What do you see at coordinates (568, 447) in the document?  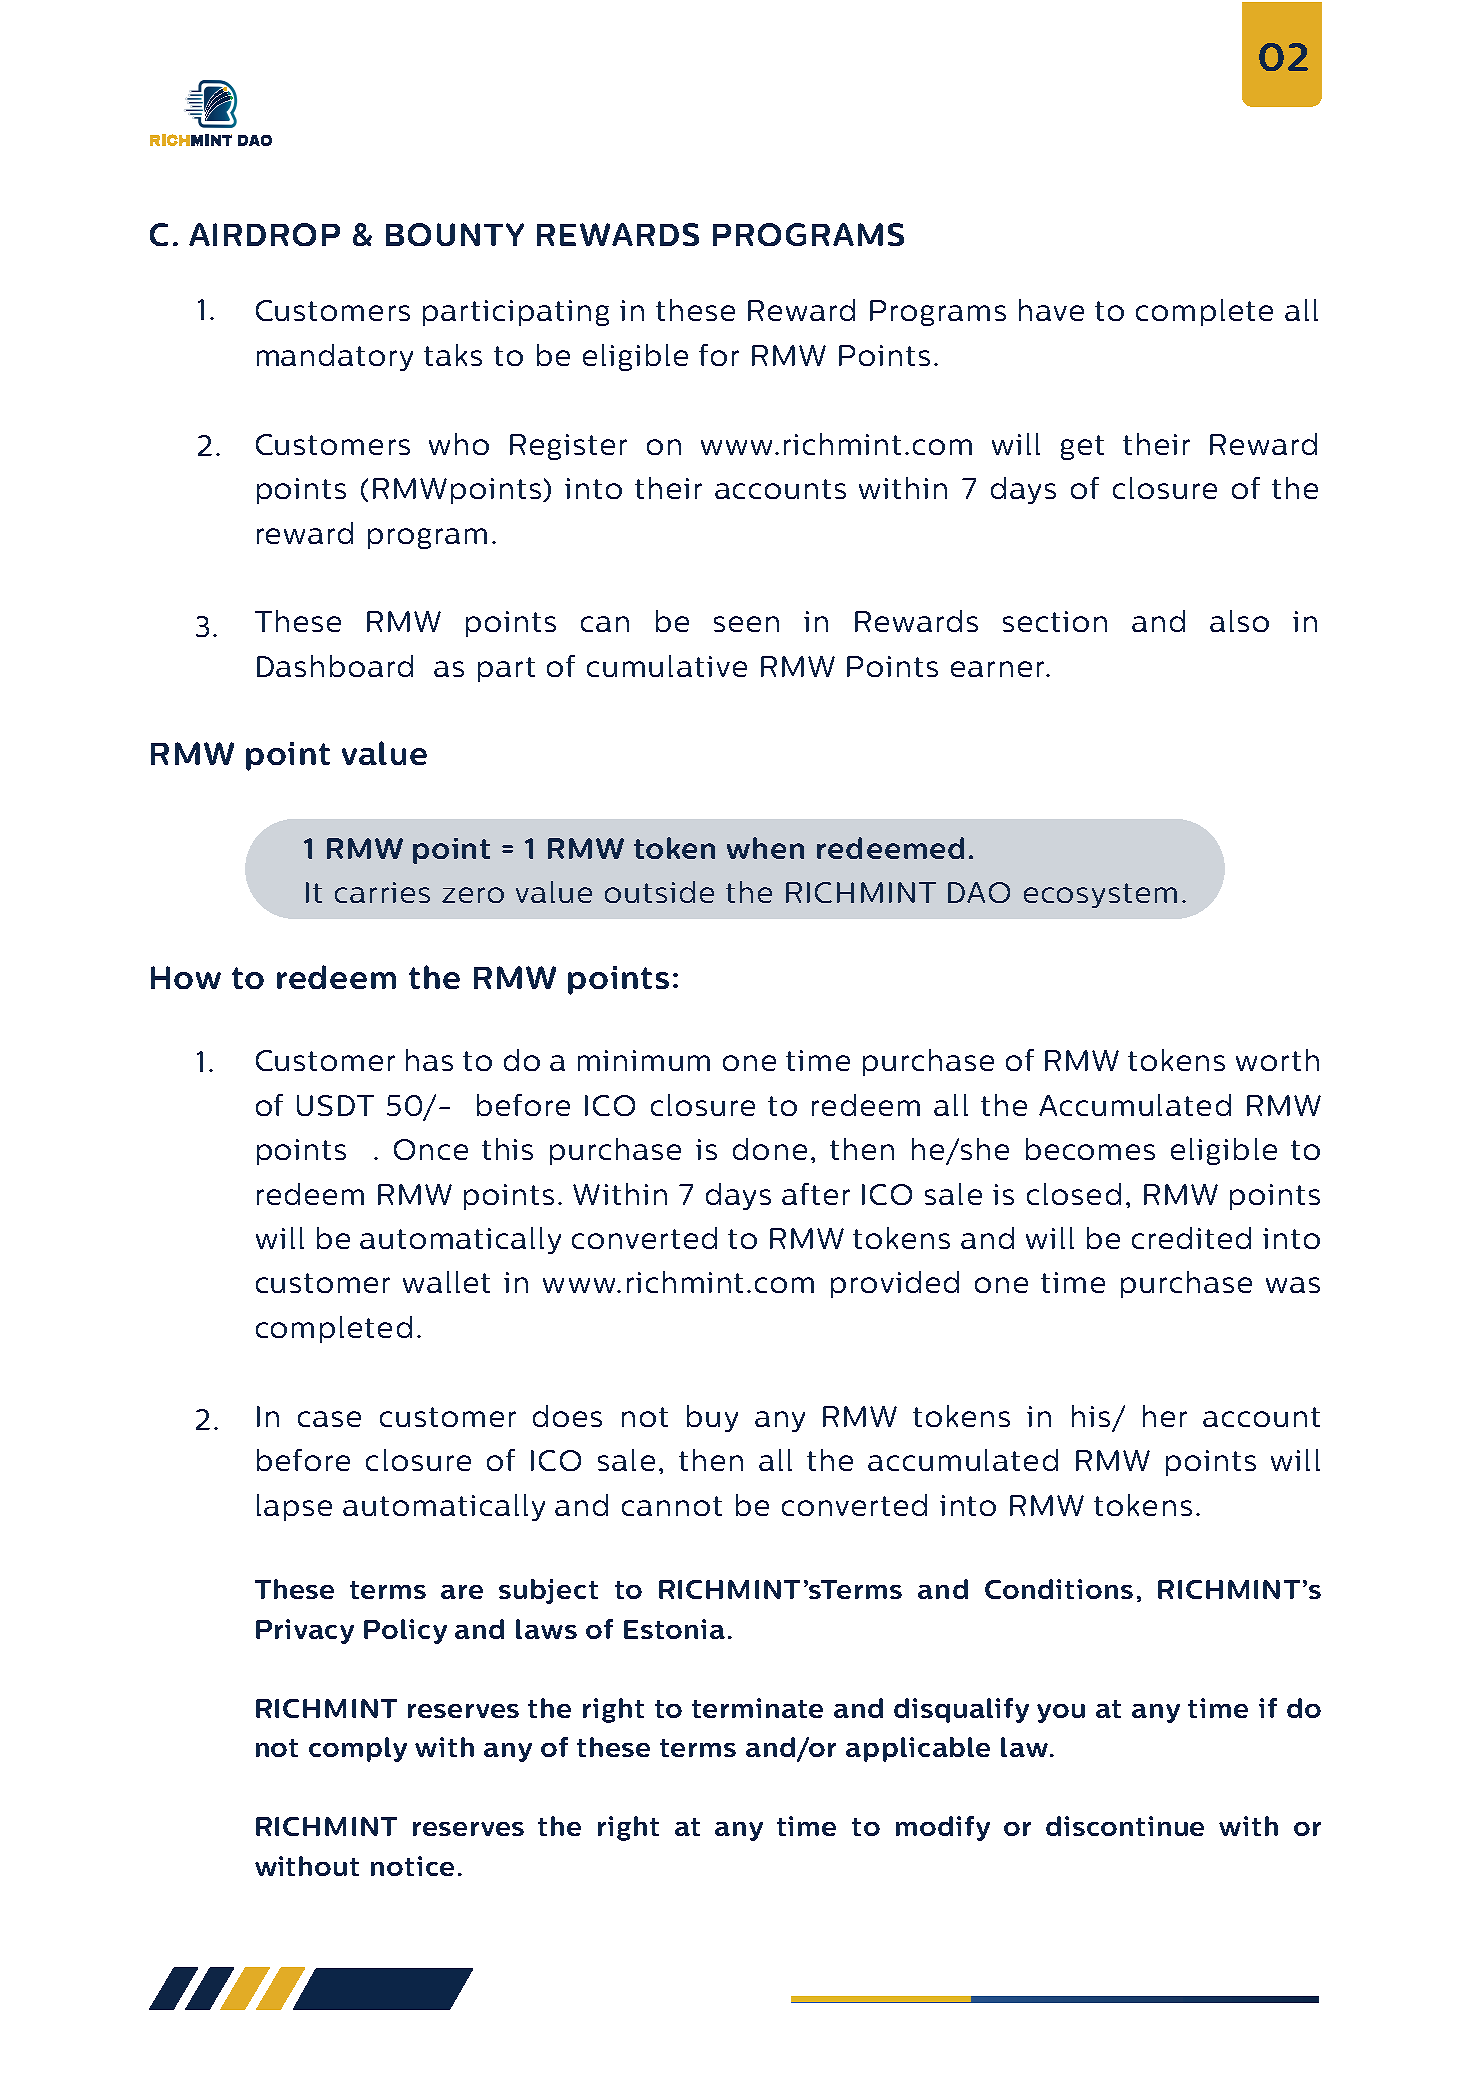 I see `Register` at bounding box center [568, 447].
